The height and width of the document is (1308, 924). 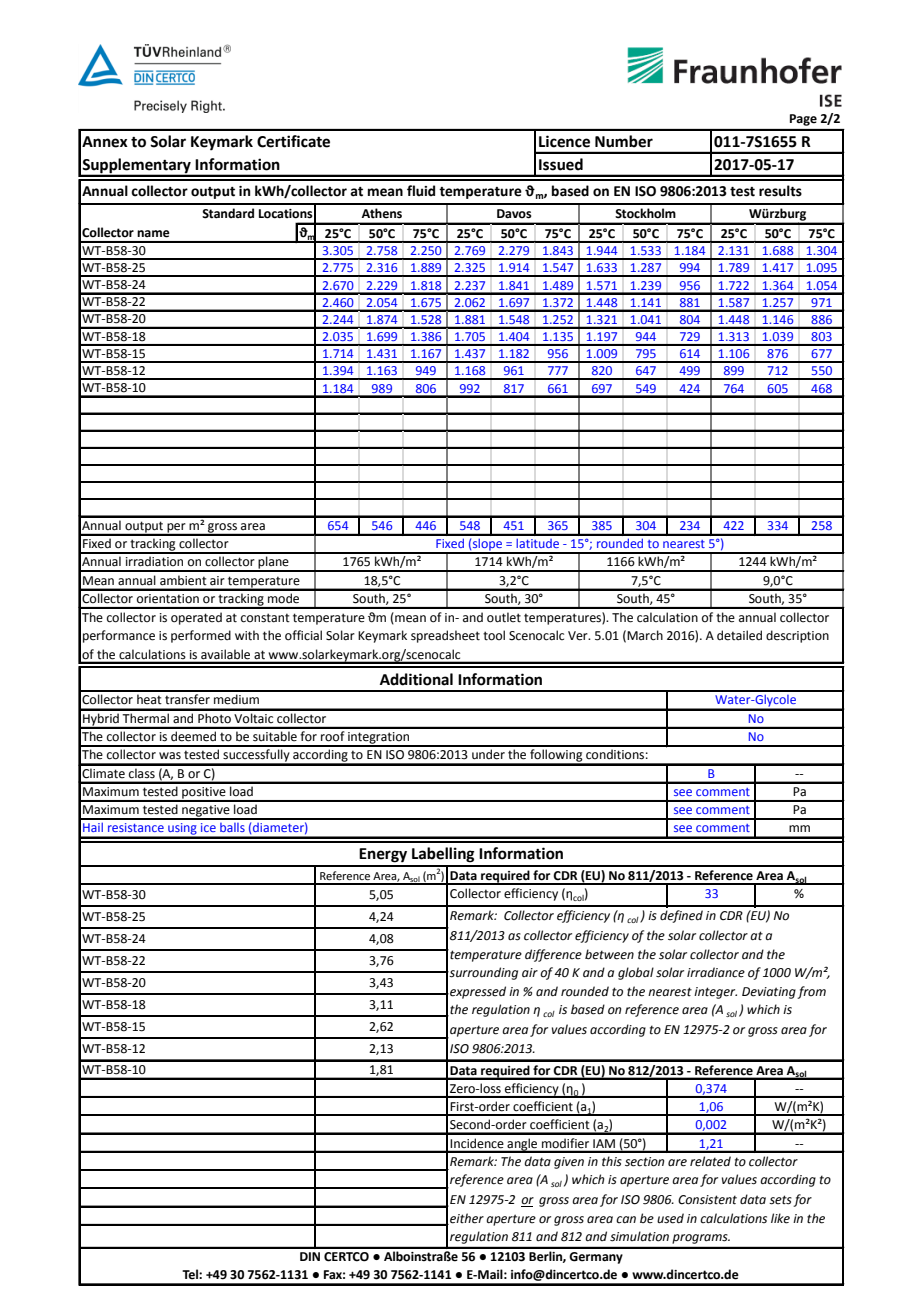 What do you see at coordinates (421, 190) in the document?
I see `fluid` at bounding box center [421, 190].
